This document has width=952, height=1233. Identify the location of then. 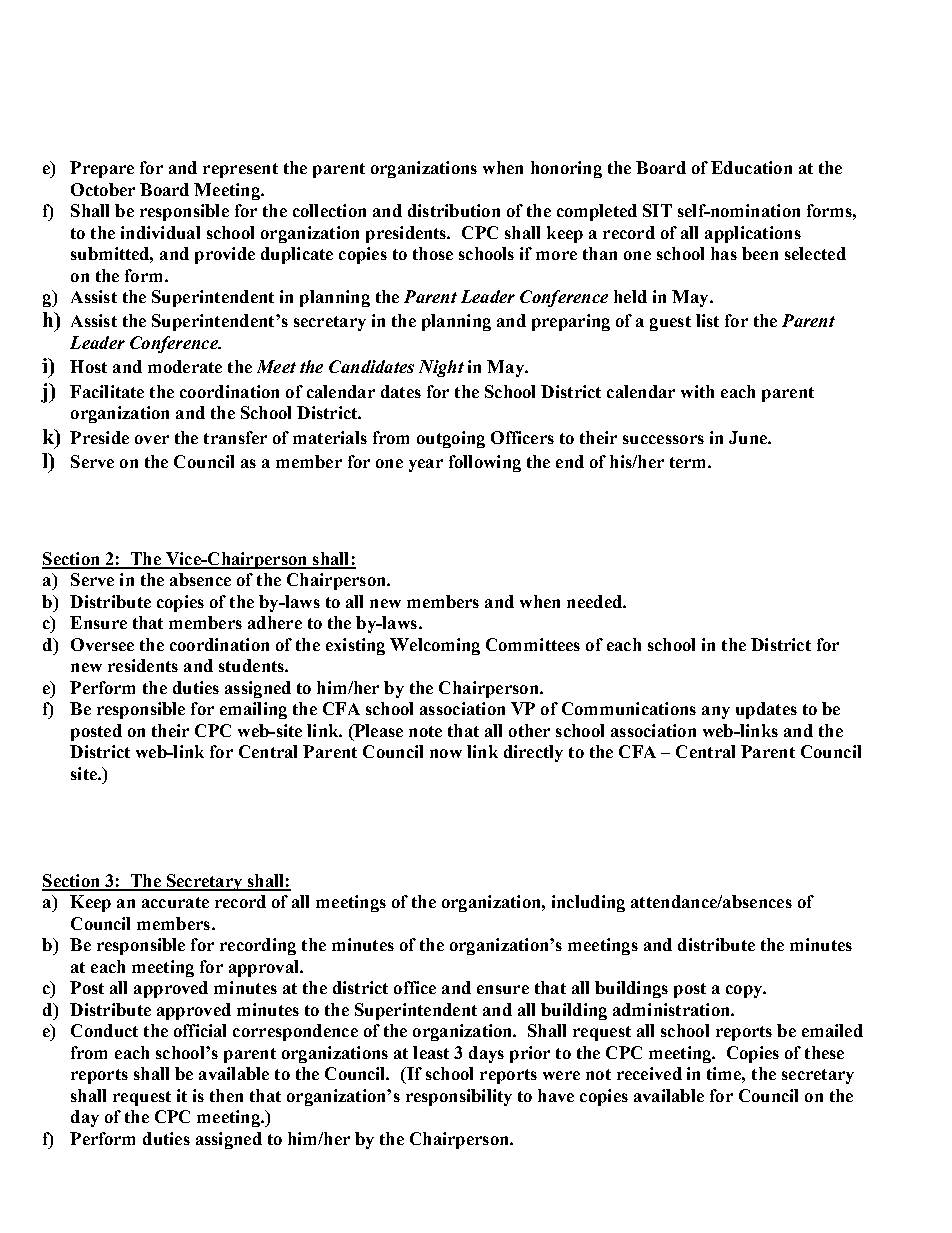
(226, 1095).
